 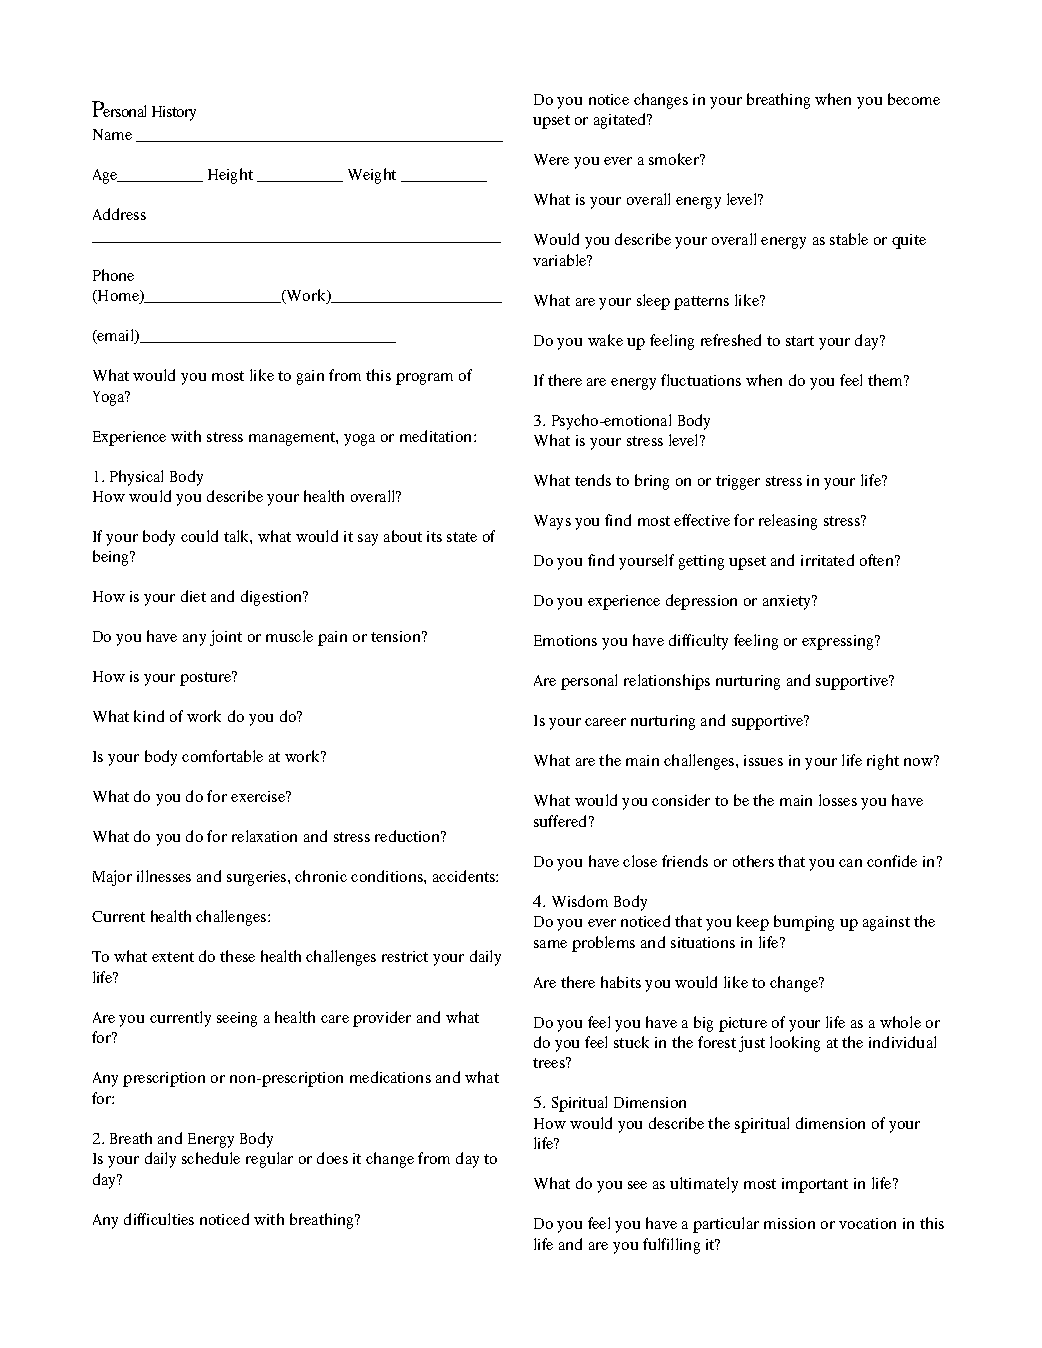 I want to click on Physical, so click(x=136, y=478).
